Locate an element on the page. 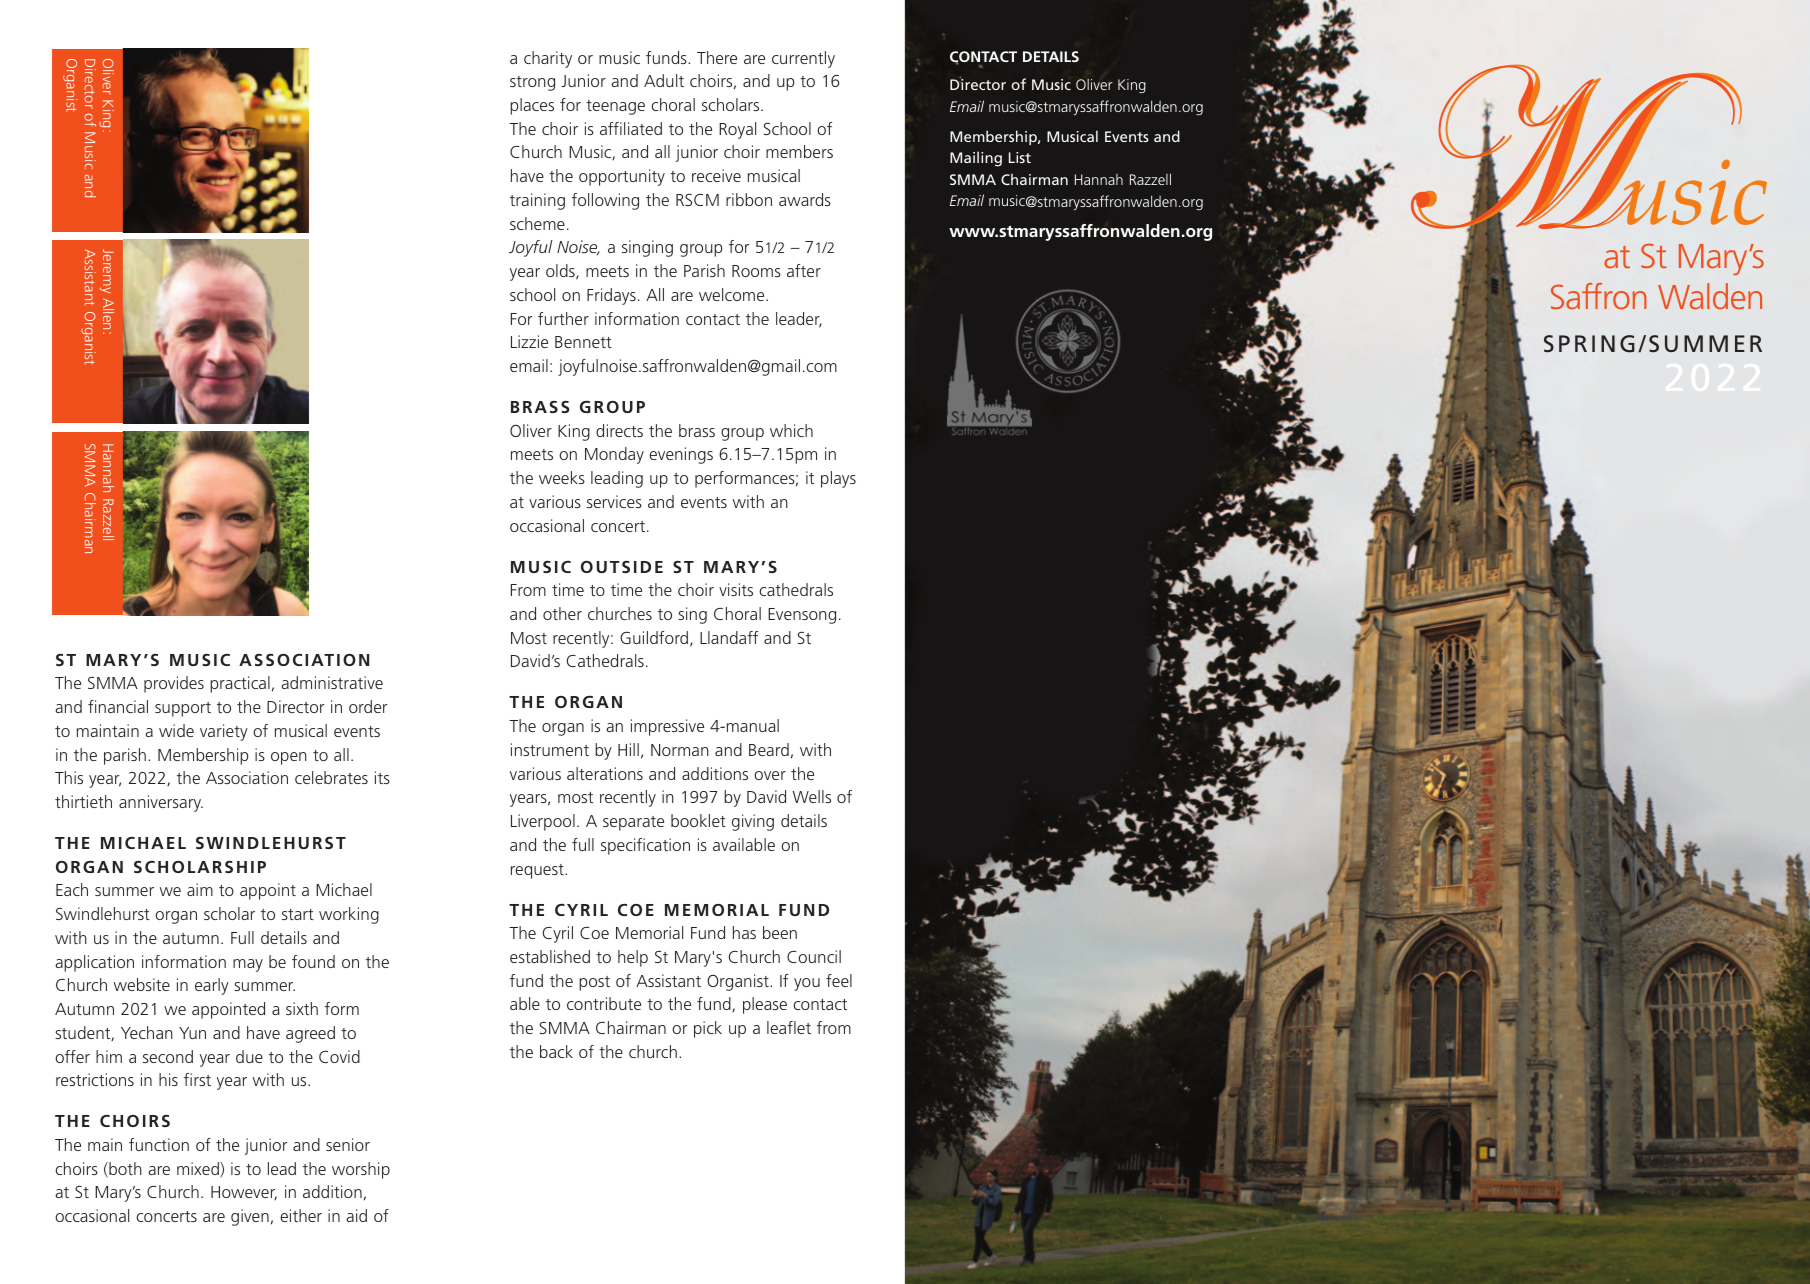 Image resolution: width=1810 pixels, height=1284 pixels. currently is located at coordinates (803, 59).
